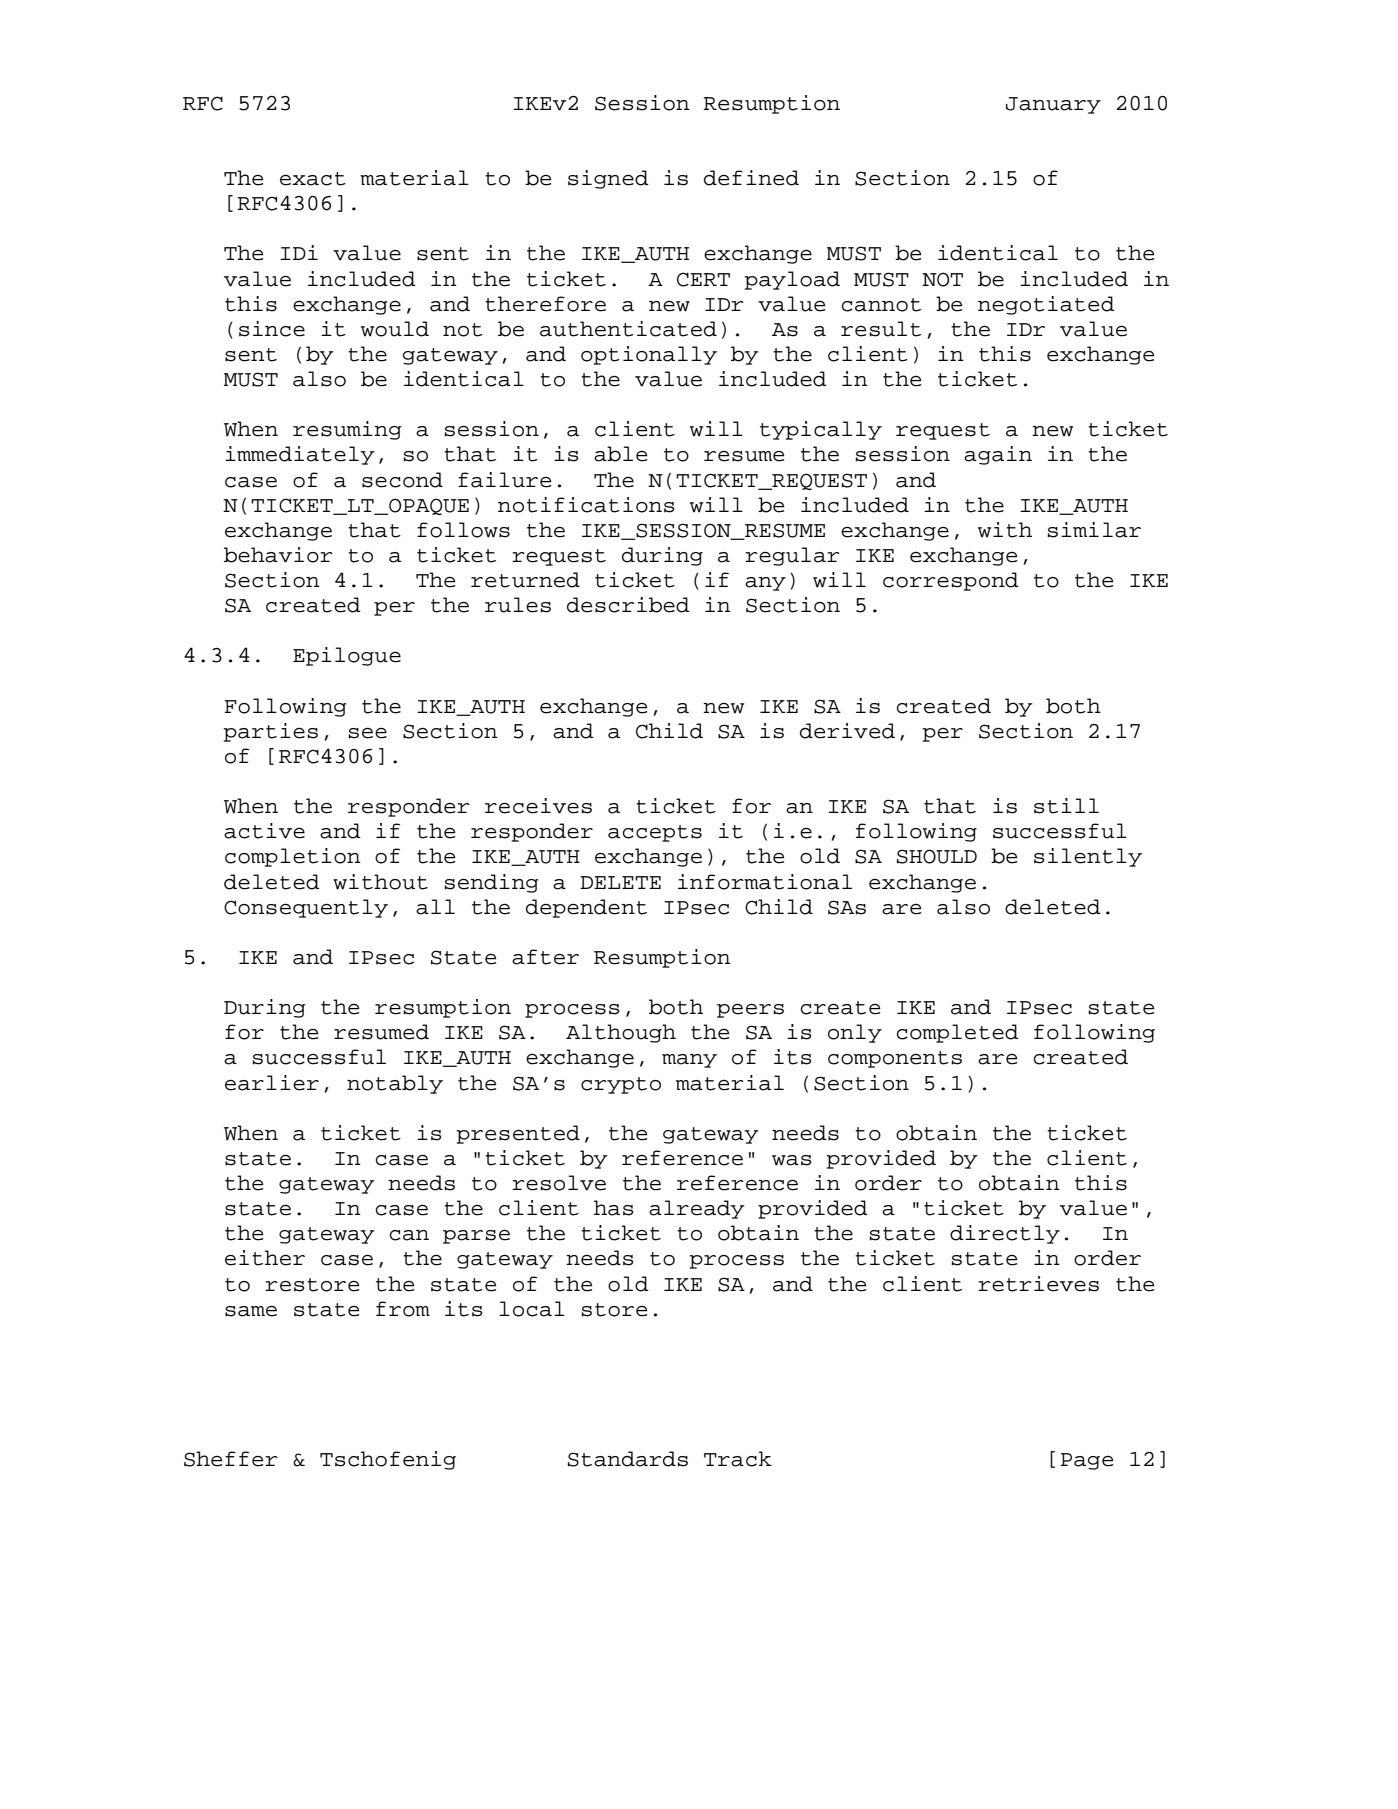 This screenshot has width=1398, height=1809. Describe the element at coordinates (306, 908) in the screenshot. I see `Consequently` at that location.
